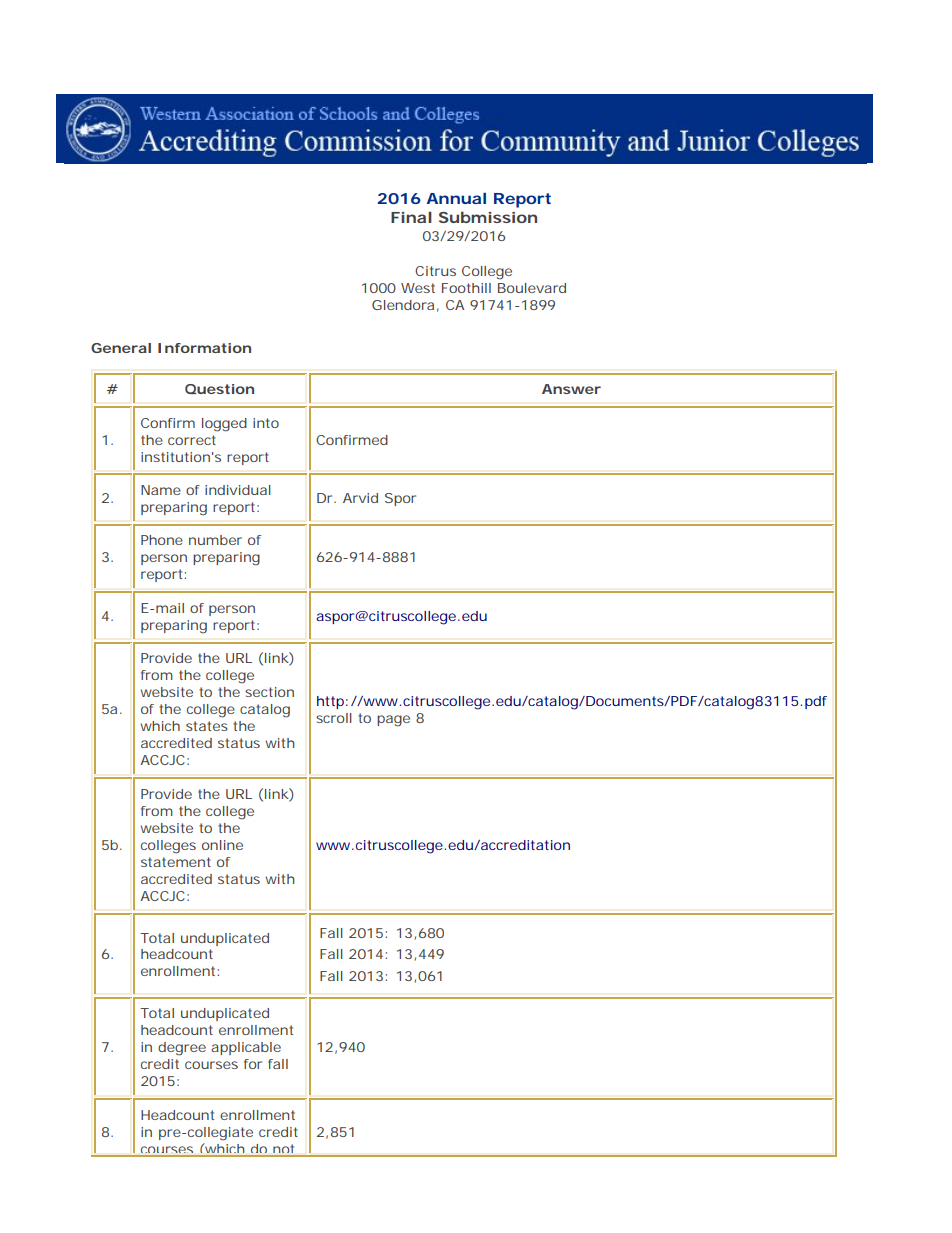  What do you see at coordinates (207, 726) in the screenshot?
I see `states` at bounding box center [207, 726].
